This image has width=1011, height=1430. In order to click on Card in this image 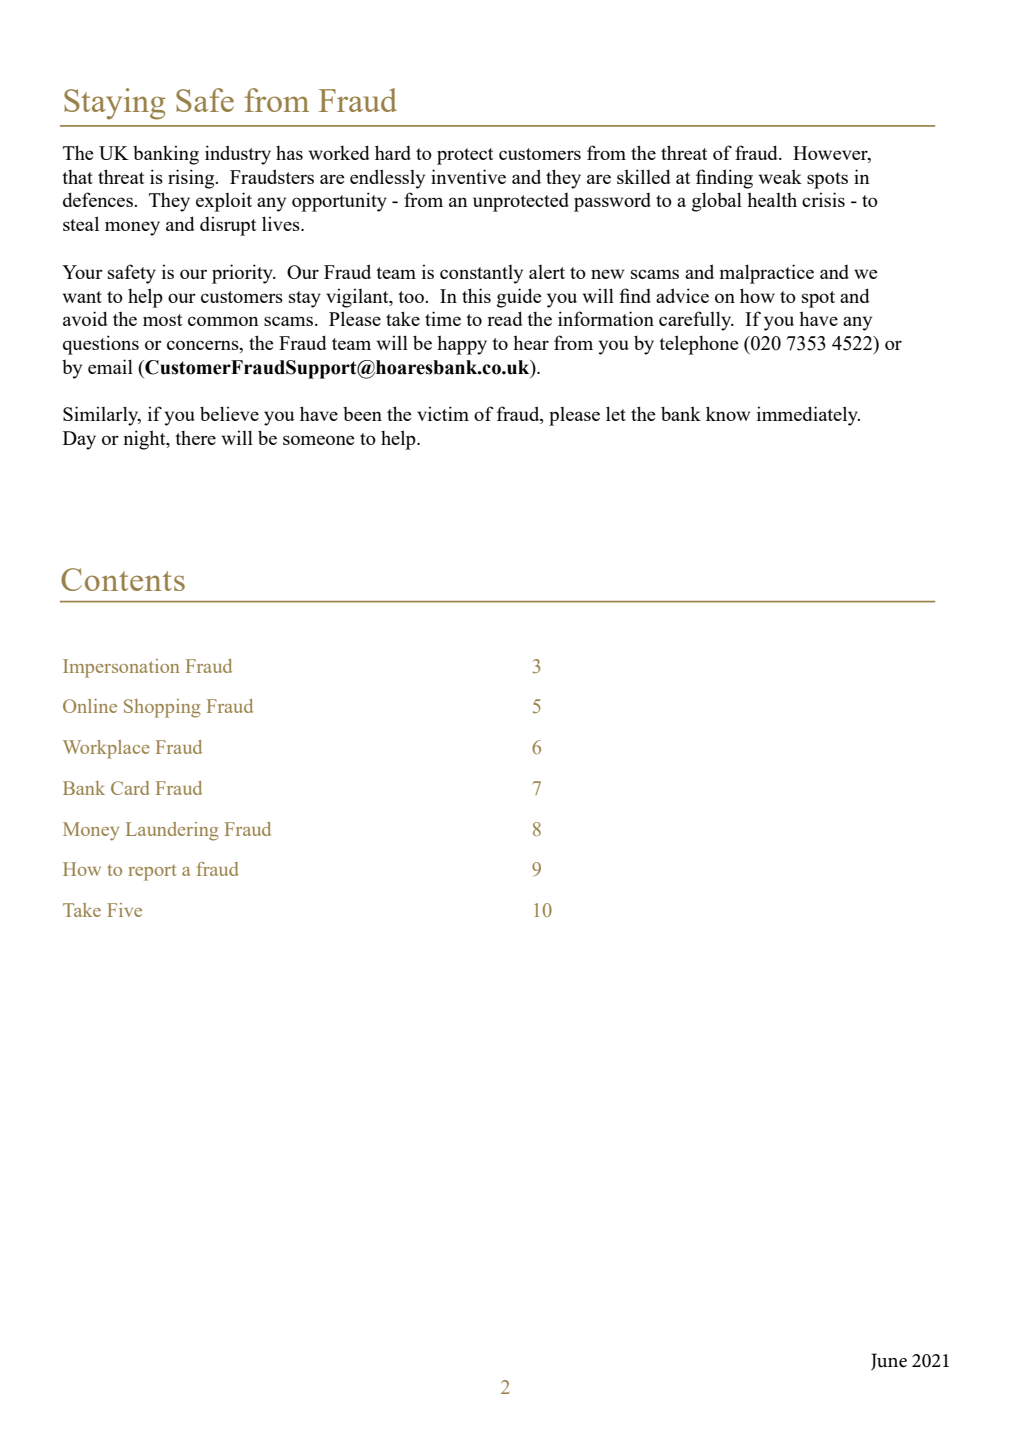, I will do `click(130, 788)`.
